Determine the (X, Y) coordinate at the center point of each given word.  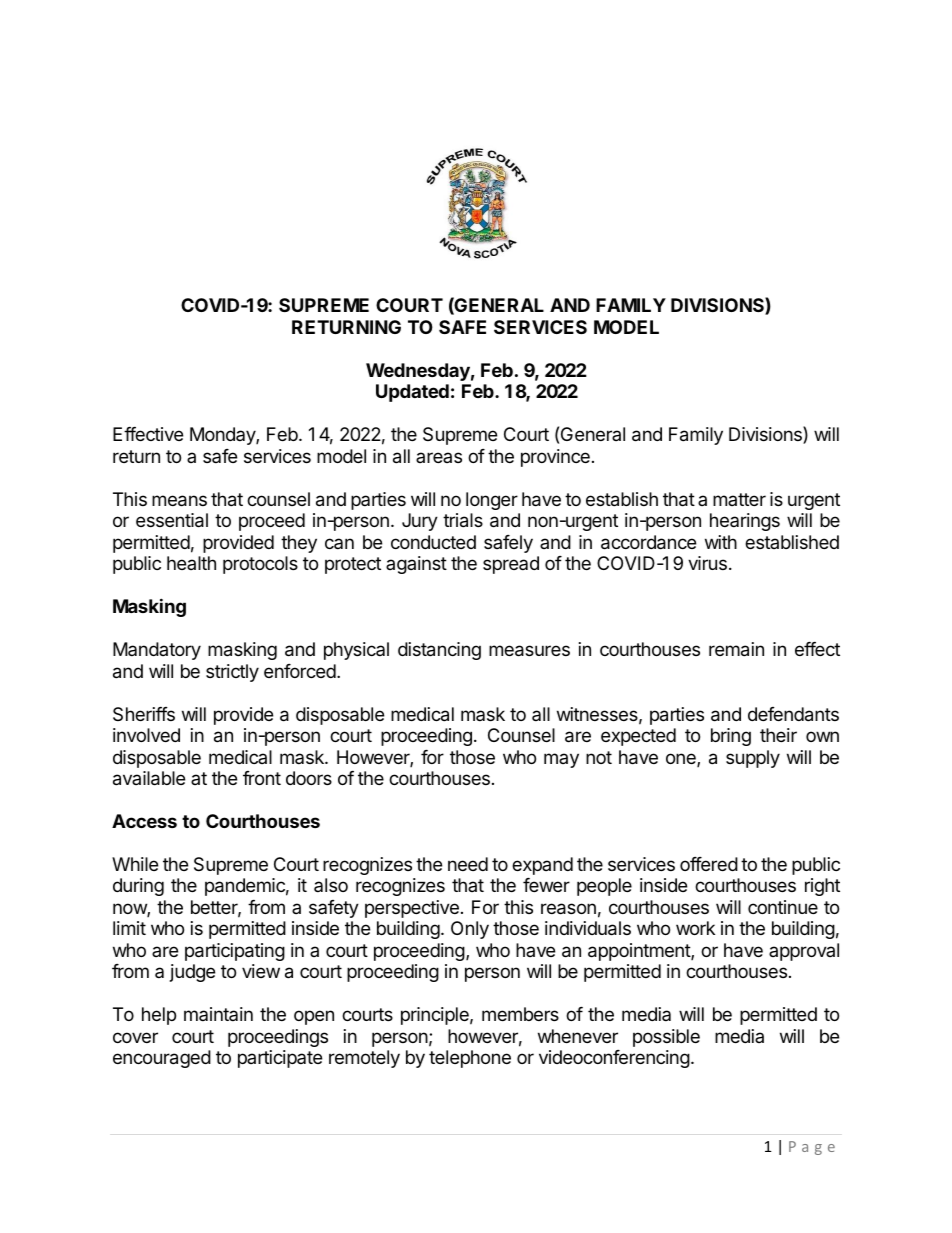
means (179, 501)
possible (666, 1038)
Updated (412, 393)
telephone (470, 1059)
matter (739, 499)
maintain (218, 1014)
